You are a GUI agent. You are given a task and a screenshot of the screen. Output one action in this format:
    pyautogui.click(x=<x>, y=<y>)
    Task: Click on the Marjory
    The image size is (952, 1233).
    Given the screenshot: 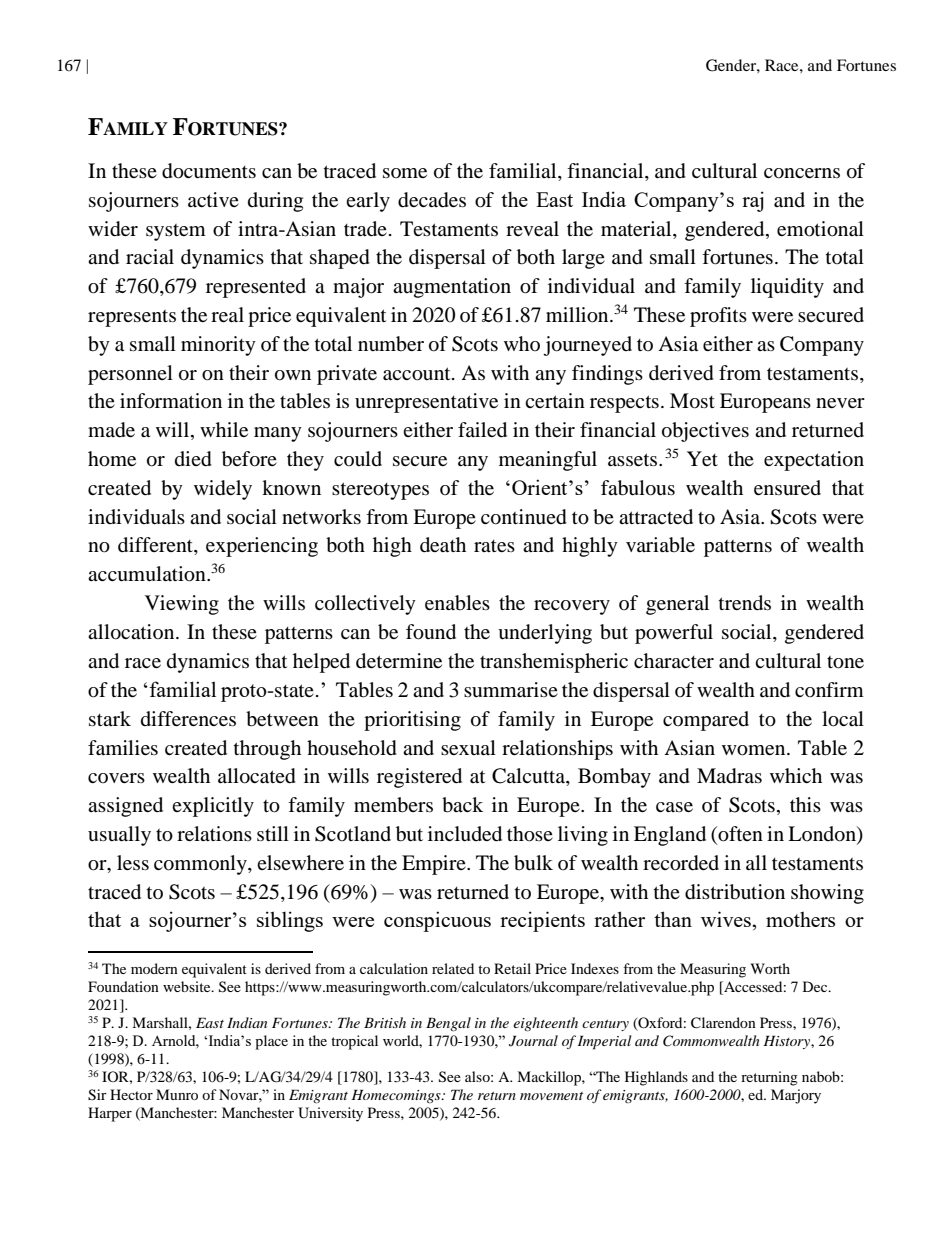 What is the action you would take?
    pyautogui.click(x=796, y=1096)
